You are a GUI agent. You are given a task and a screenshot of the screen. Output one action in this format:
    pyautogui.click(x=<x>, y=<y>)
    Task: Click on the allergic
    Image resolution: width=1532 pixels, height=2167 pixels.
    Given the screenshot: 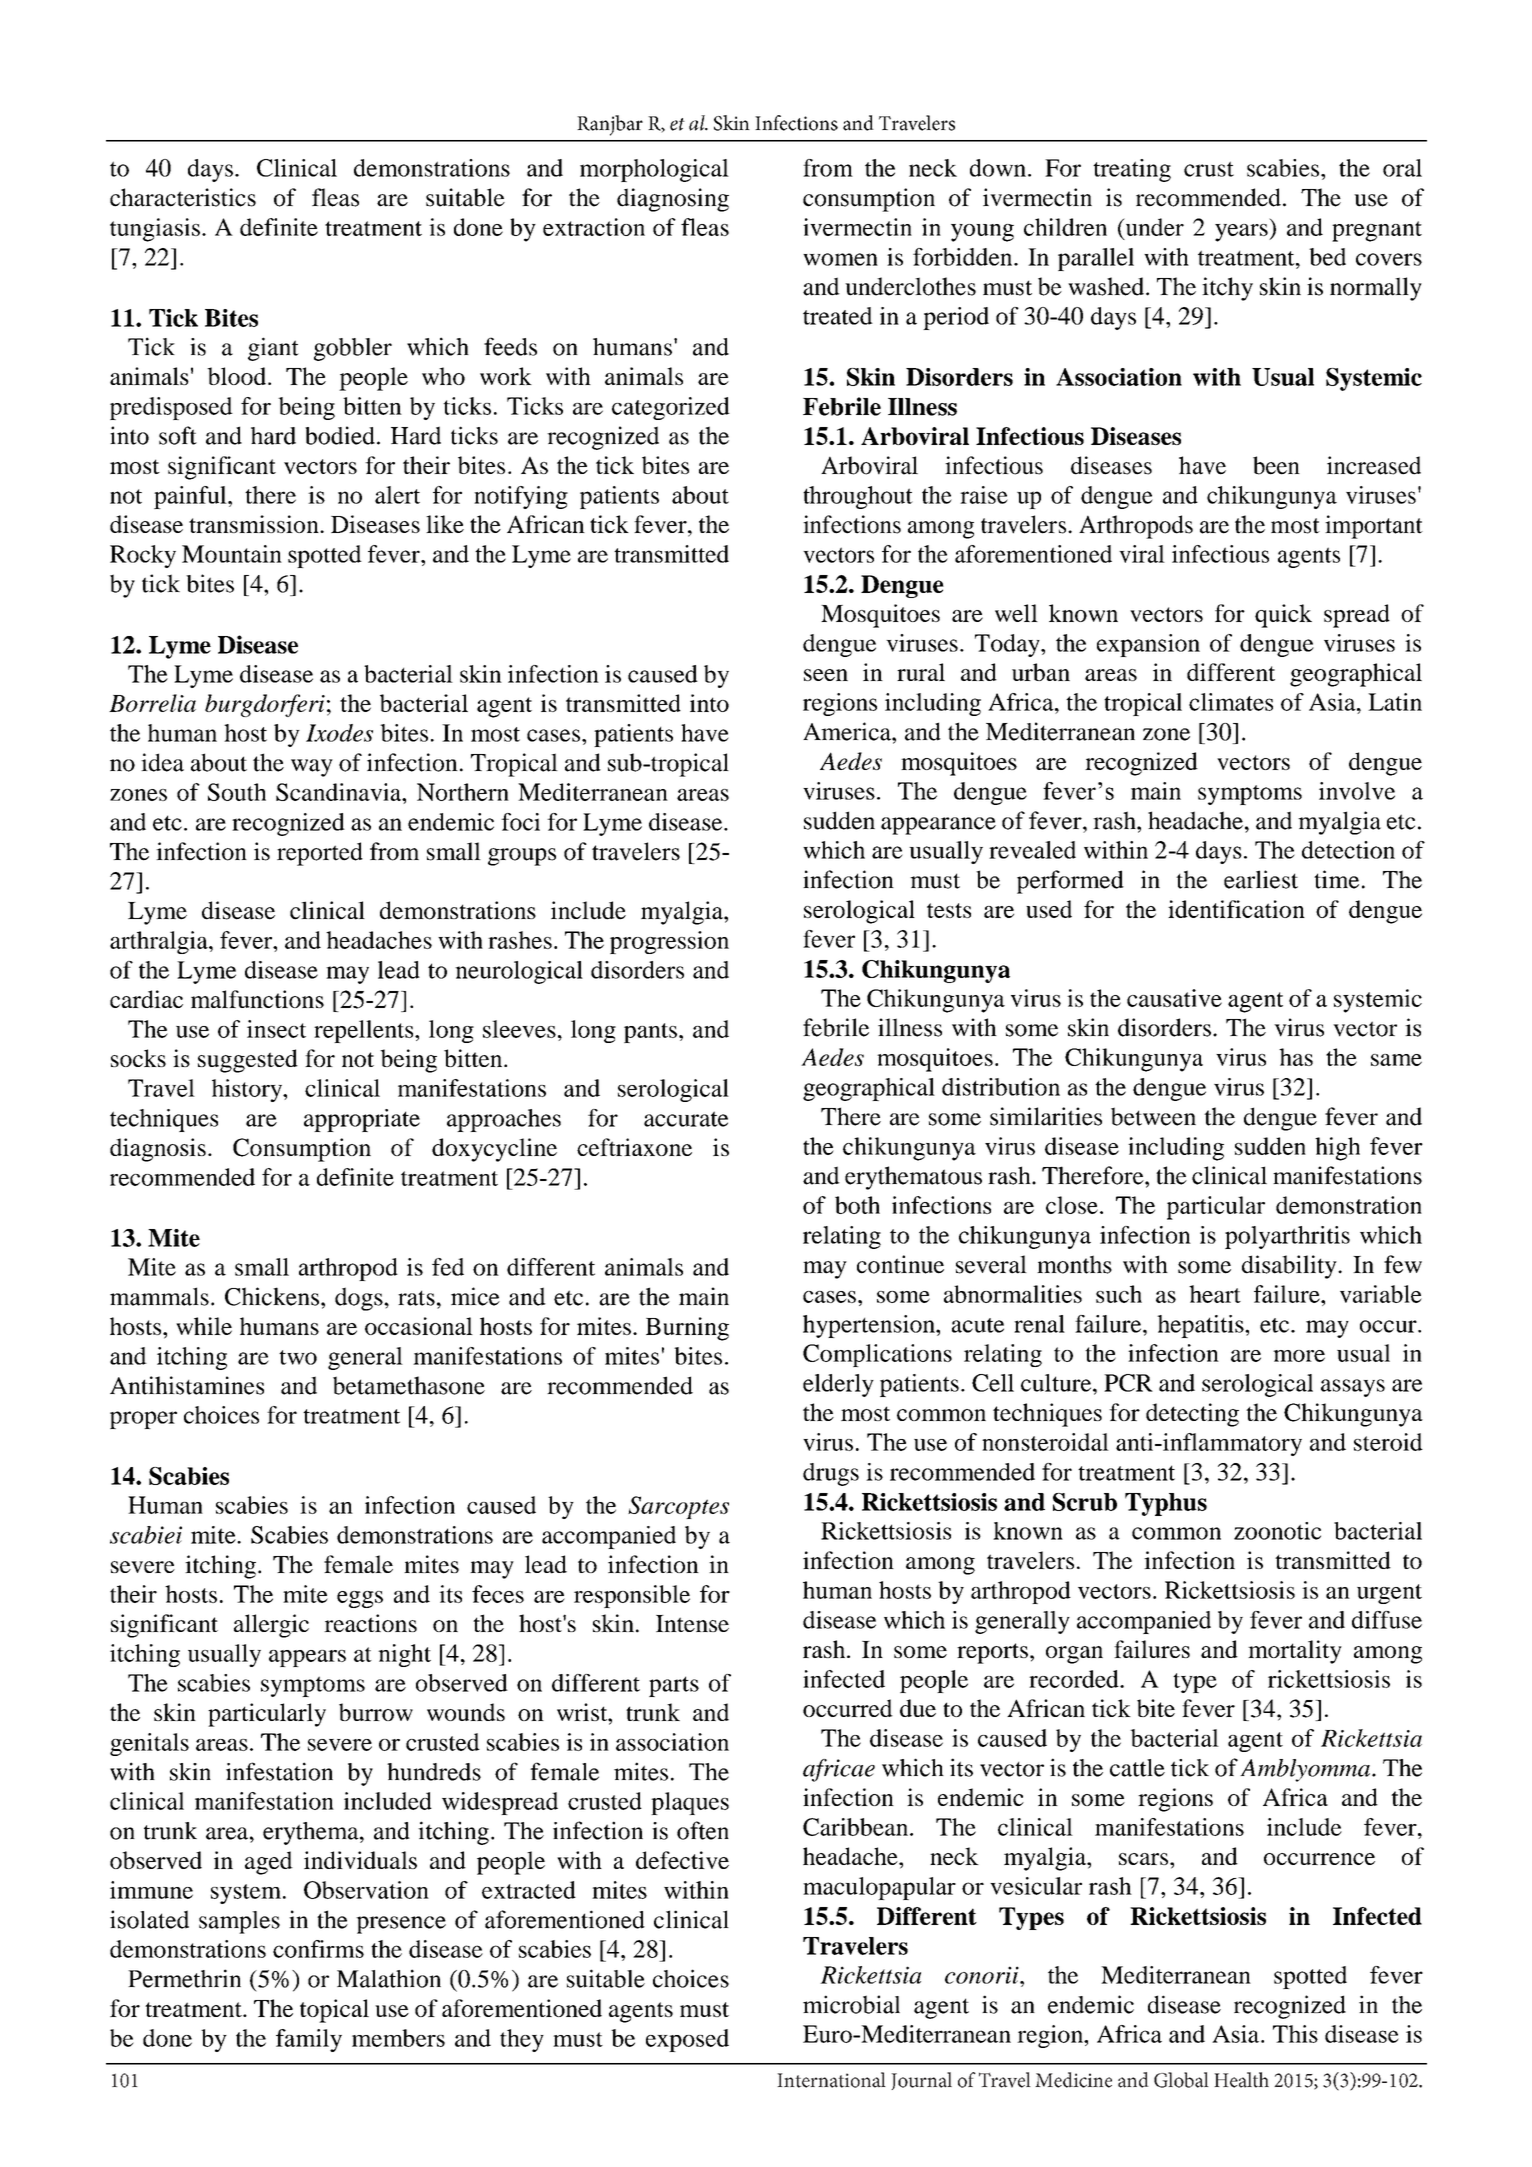 What is the action you would take?
    pyautogui.click(x=271, y=1626)
